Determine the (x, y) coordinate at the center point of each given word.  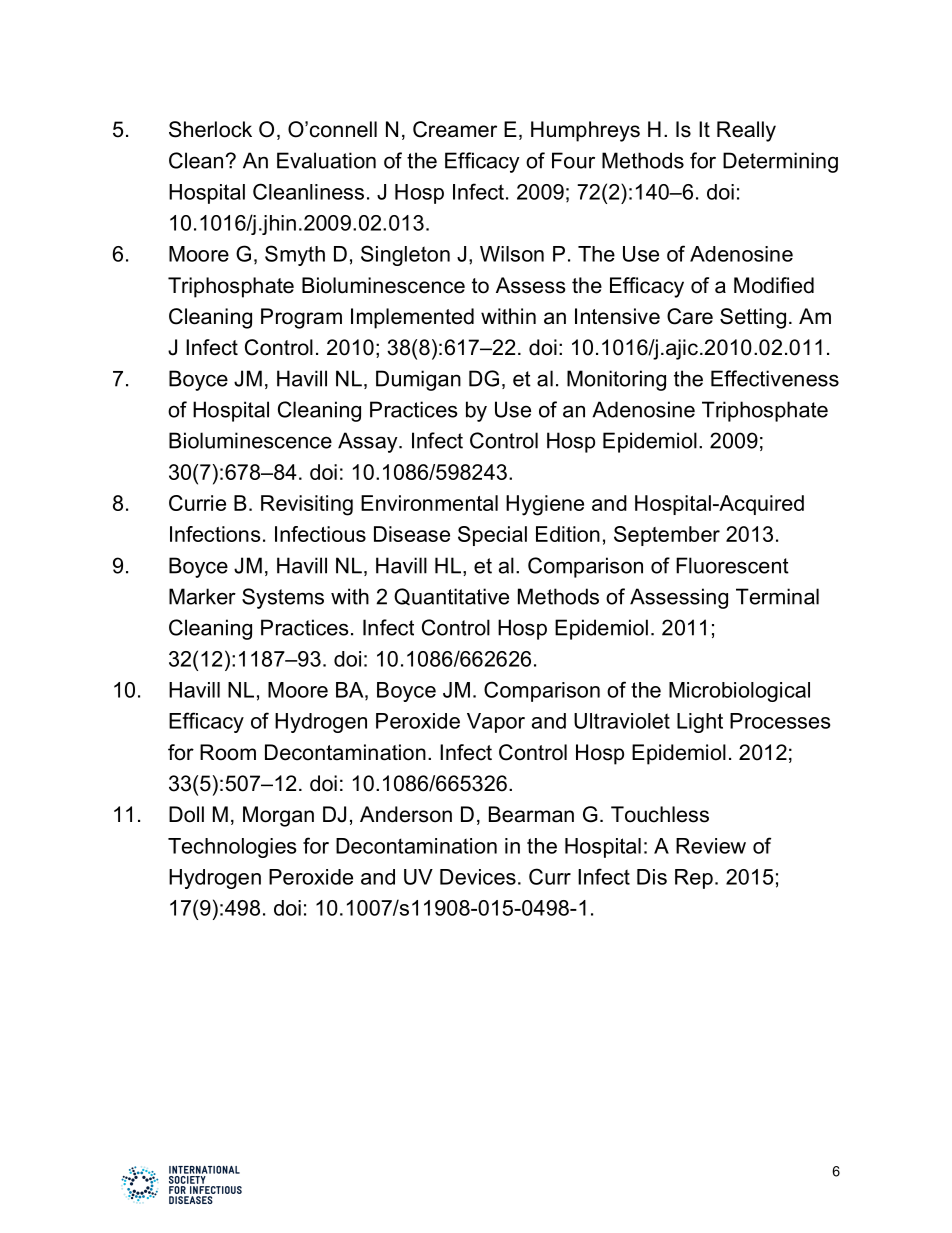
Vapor (496, 723)
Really (746, 131)
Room (228, 752)
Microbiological (739, 692)
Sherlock (210, 129)
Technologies (232, 848)
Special (492, 536)
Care (690, 316)
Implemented (412, 318)
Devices (478, 877)
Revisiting (307, 505)
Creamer (455, 129)
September (667, 536)
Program (301, 318)
